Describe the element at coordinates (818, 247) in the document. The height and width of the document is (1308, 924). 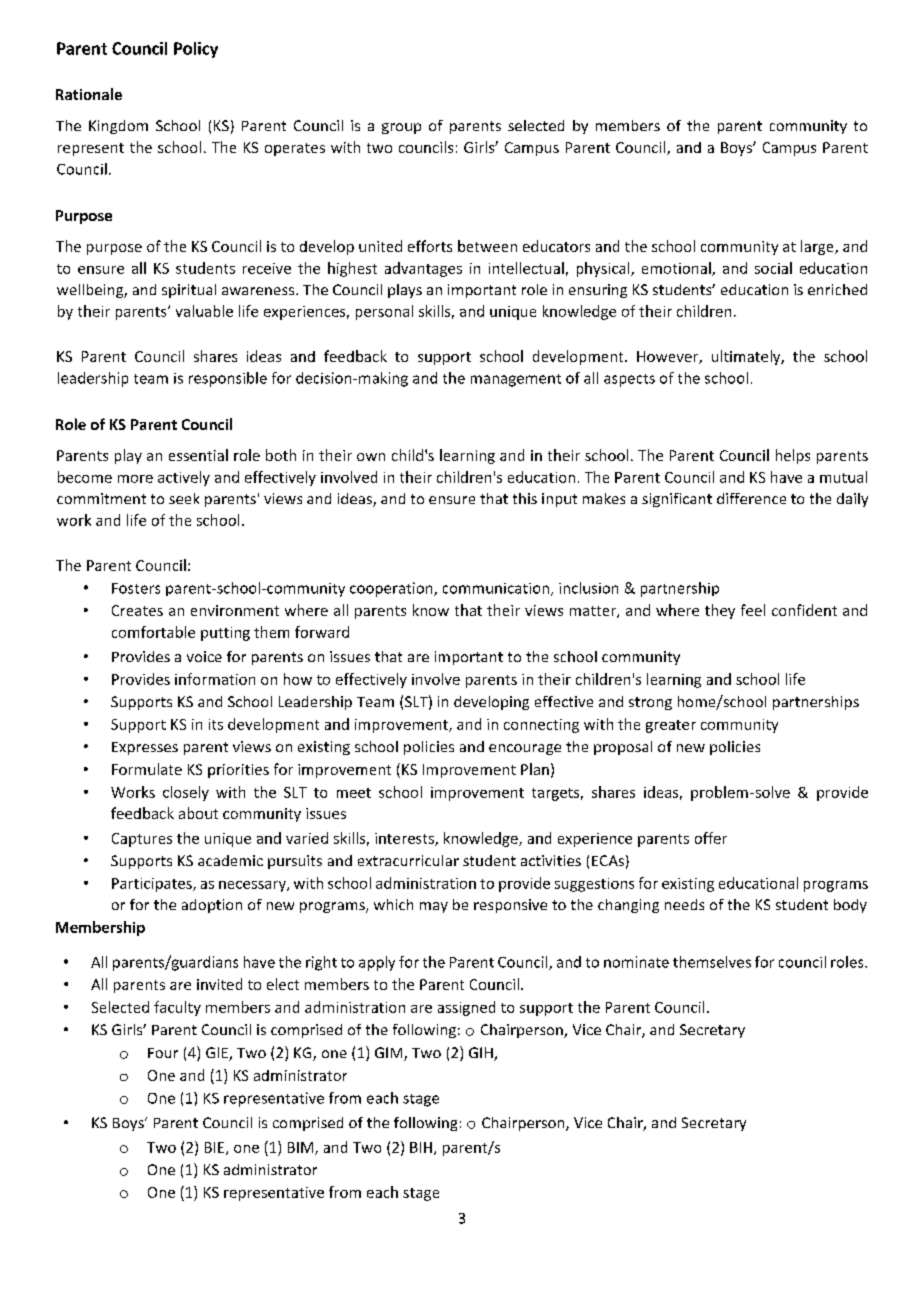
I see `large` at that location.
